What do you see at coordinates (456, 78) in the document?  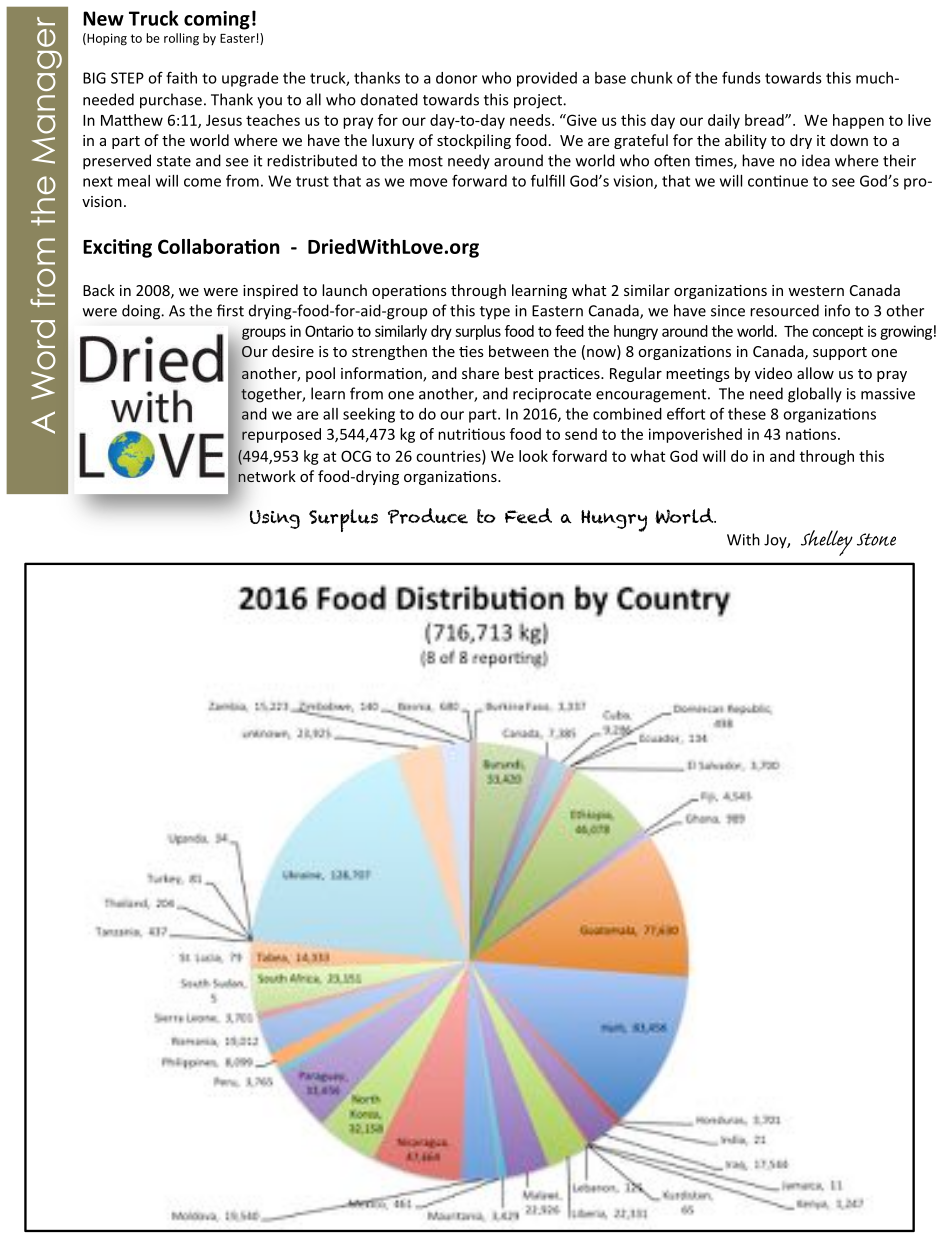 I see `donor` at bounding box center [456, 78].
